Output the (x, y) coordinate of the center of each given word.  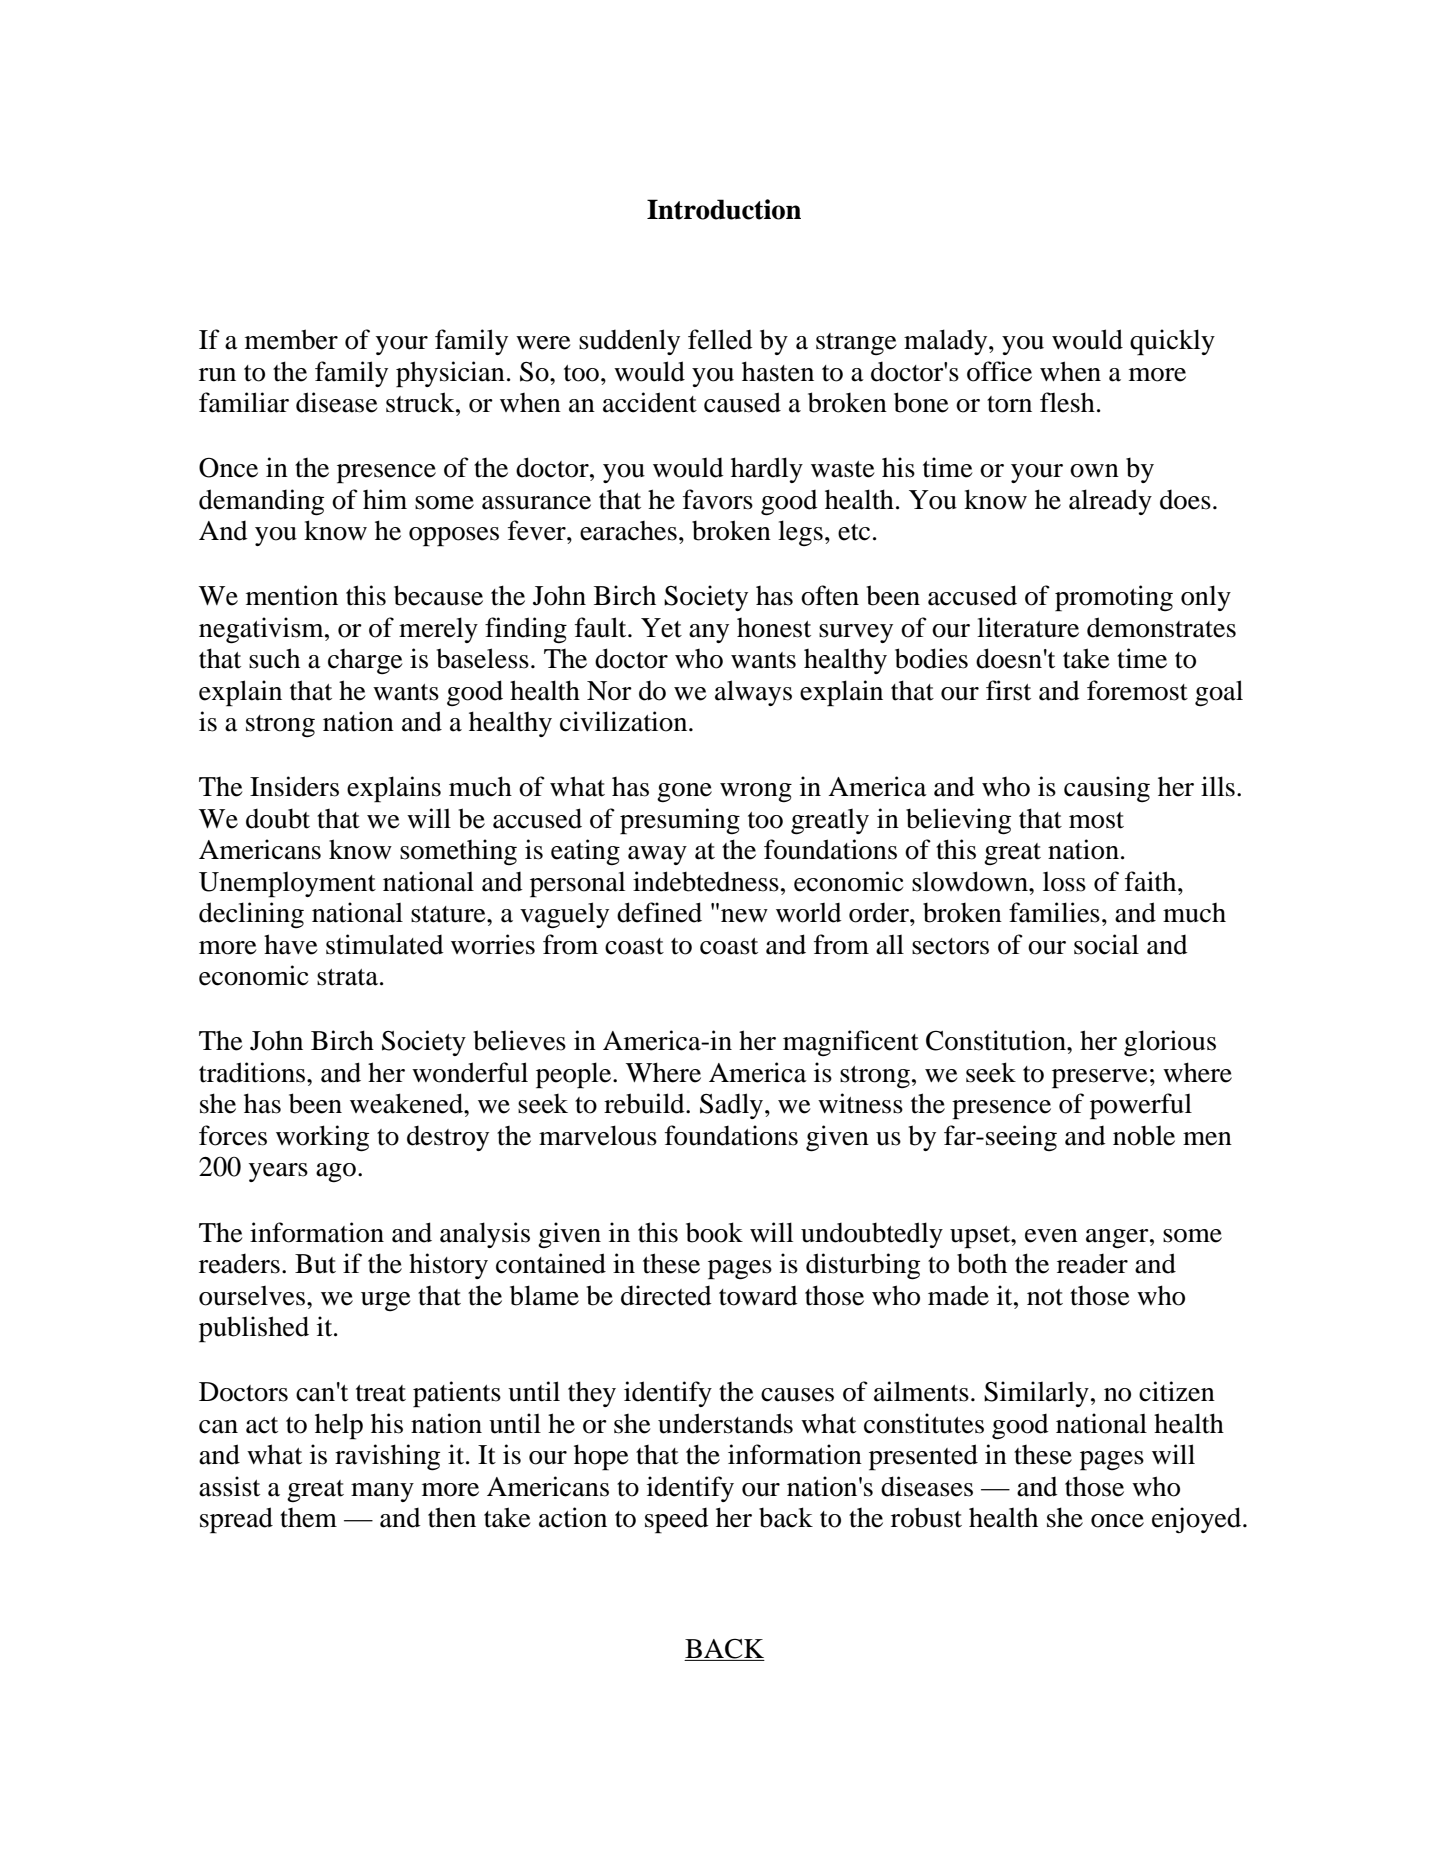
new (744, 916)
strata (347, 977)
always (753, 693)
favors (718, 499)
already (1110, 502)
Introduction (724, 209)
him (385, 499)
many (382, 1492)
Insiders (294, 786)
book (714, 1232)
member (291, 339)
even (1051, 1236)
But (315, 1264)
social (1106, 944)
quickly (1172, 342)
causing (1107, 789)
